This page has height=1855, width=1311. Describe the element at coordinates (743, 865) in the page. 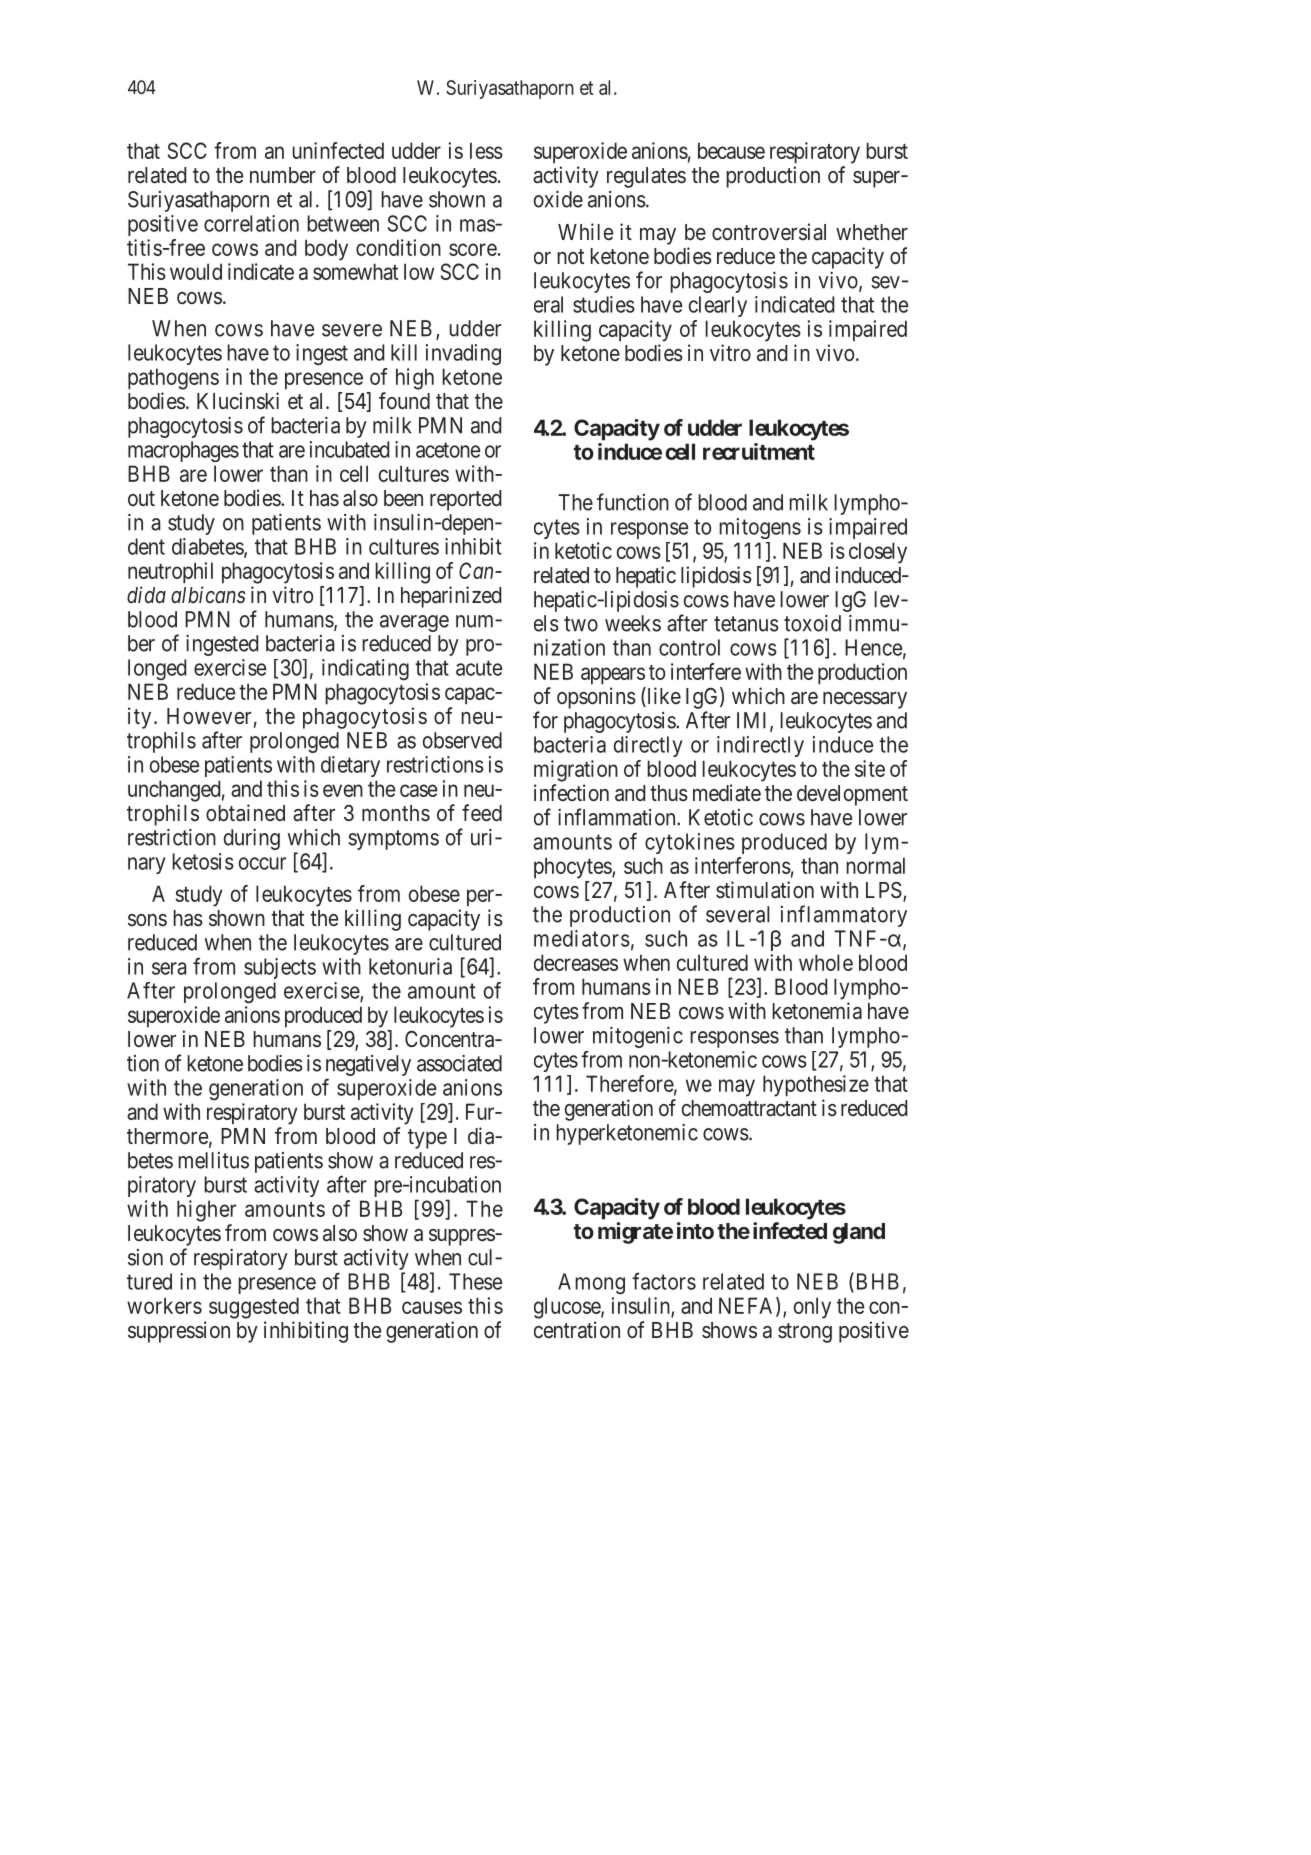

I see `interferons` at that location.
